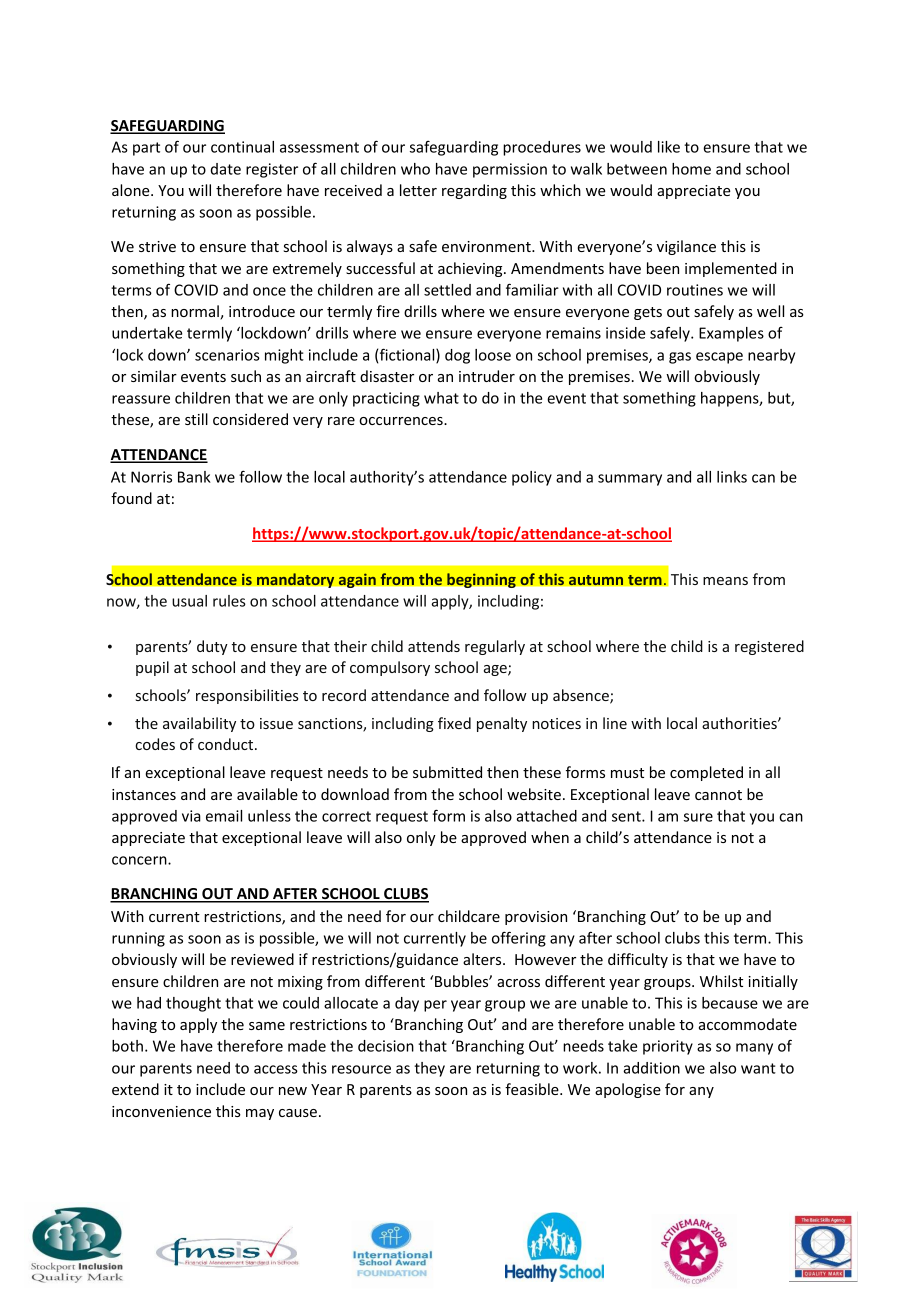 This screenshot has height=1308, width=924. What do you see at coordinates (533, 1089) in the screenshot?
I see `feasible` at bounding box center [533, 1089].
